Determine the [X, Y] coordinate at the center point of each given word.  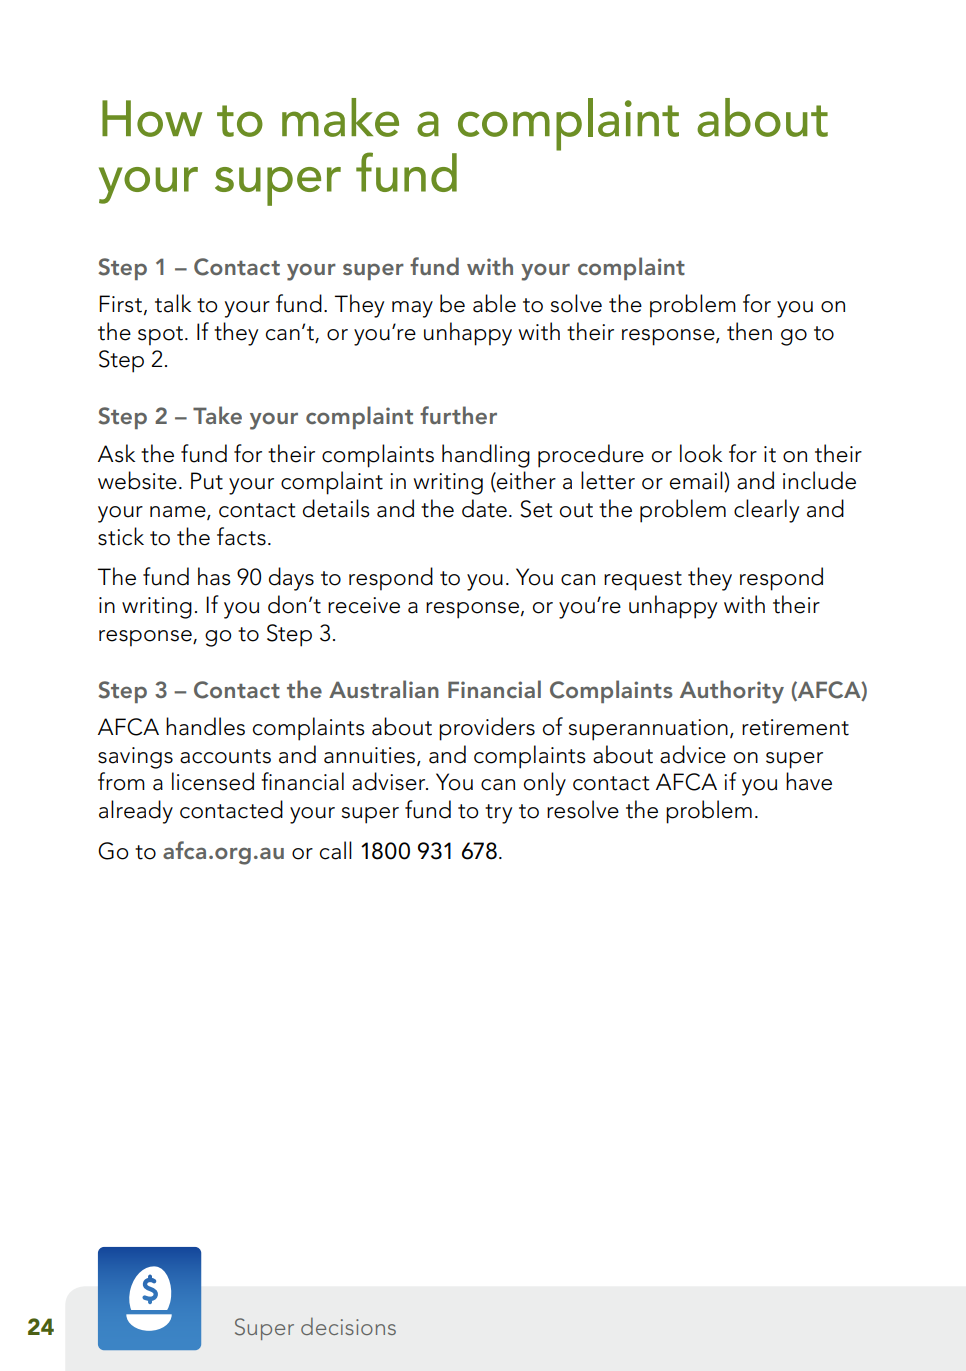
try [498, 814]
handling [486, 456]
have [809, 781]
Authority [732, 692]
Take [217, 415]
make [340, 117]
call [336, 850]
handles [205, 726]
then [749, 331]
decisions [348, 1326]
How [152, 118]
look [701, 453]
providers [487, 729]
